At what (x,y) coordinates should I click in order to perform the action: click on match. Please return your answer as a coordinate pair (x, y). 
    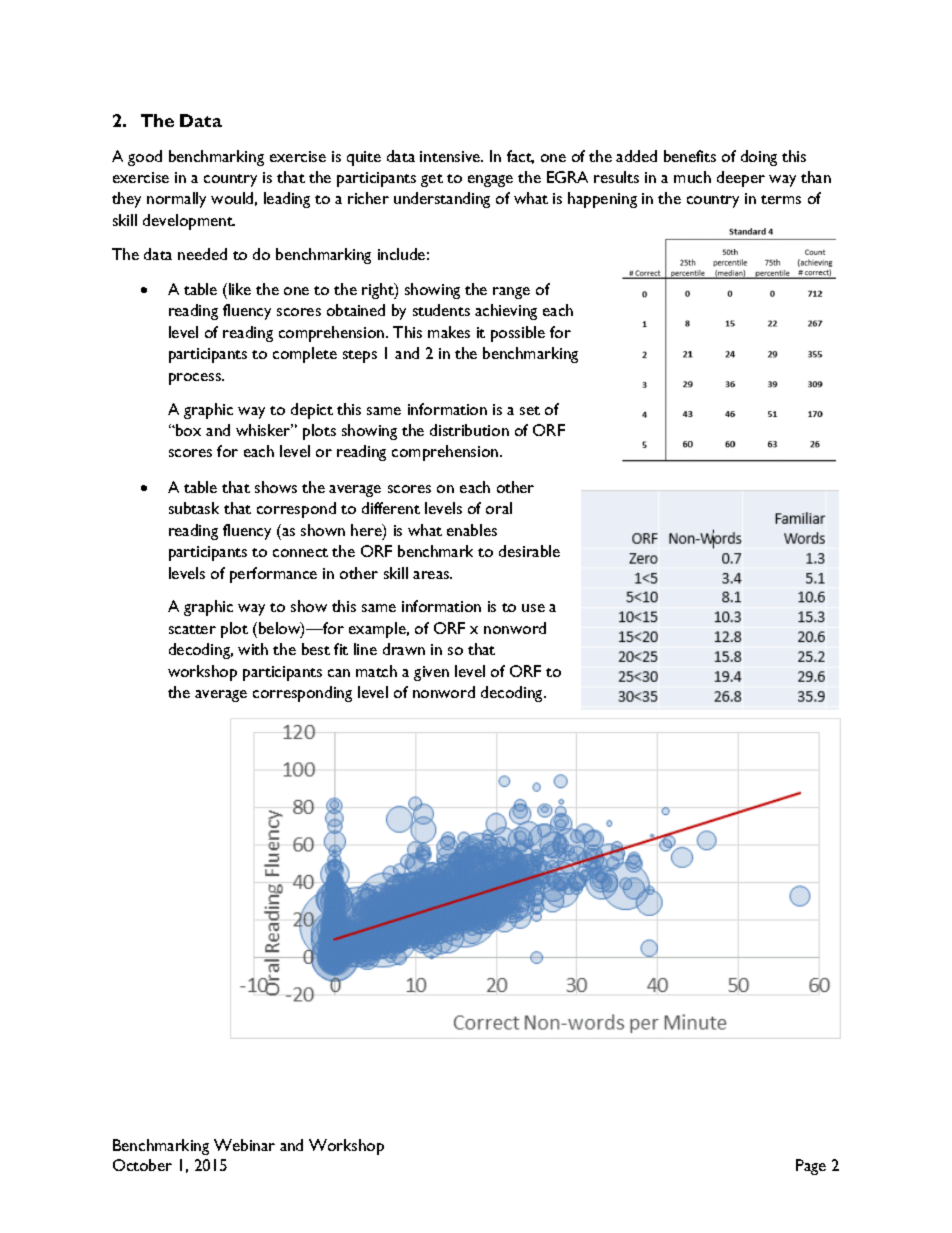
    Looking at the image, I should click on (376, 671).
